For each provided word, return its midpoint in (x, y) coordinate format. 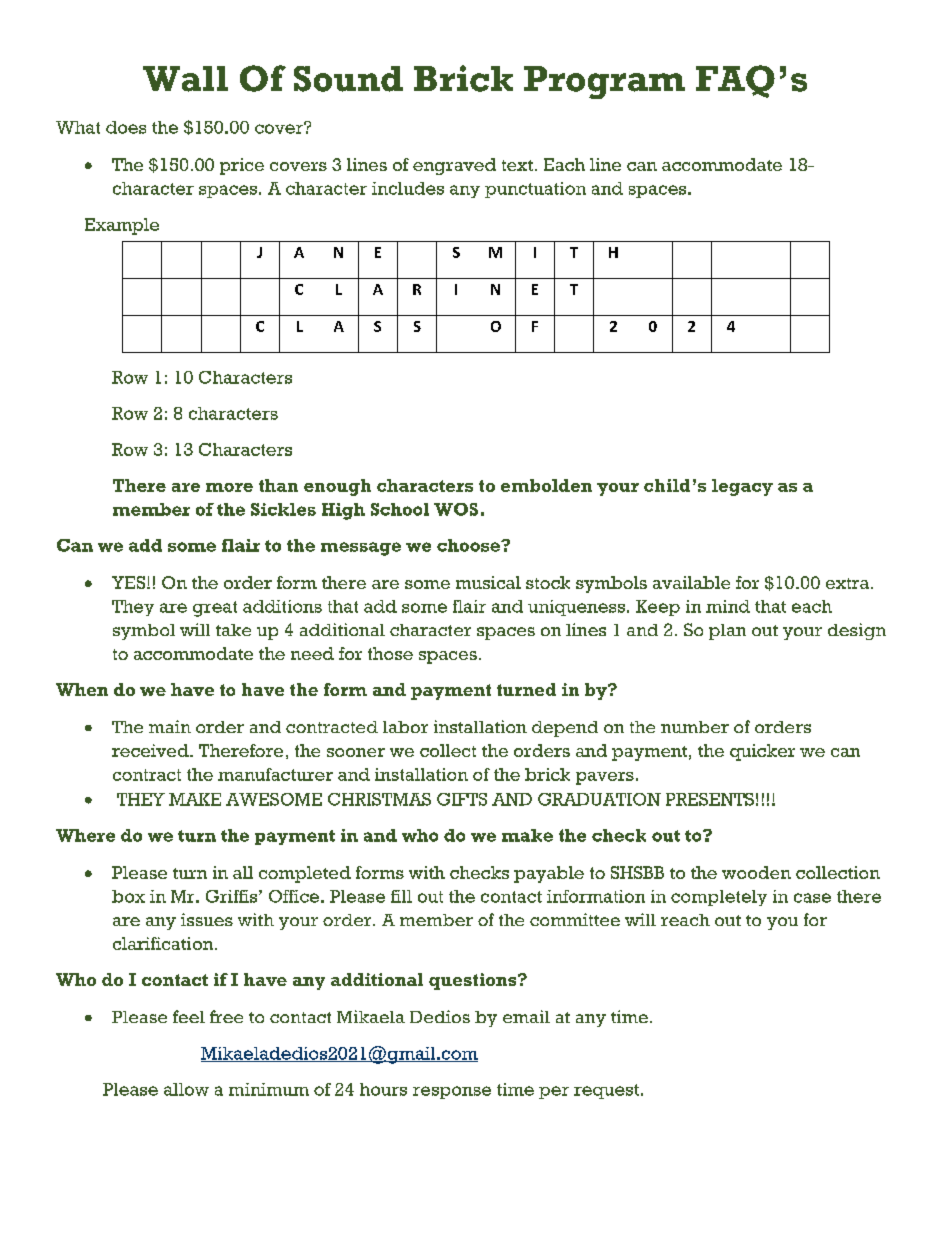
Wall (185, 79)
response (452, 1092)
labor (405, 727)
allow (186, 1089)
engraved (454, 166)
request (606, 1091)
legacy (742, 487)
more (229, 487)
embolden (546, 485)
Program (604, 82)
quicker (762, 752)
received (151, 750)
